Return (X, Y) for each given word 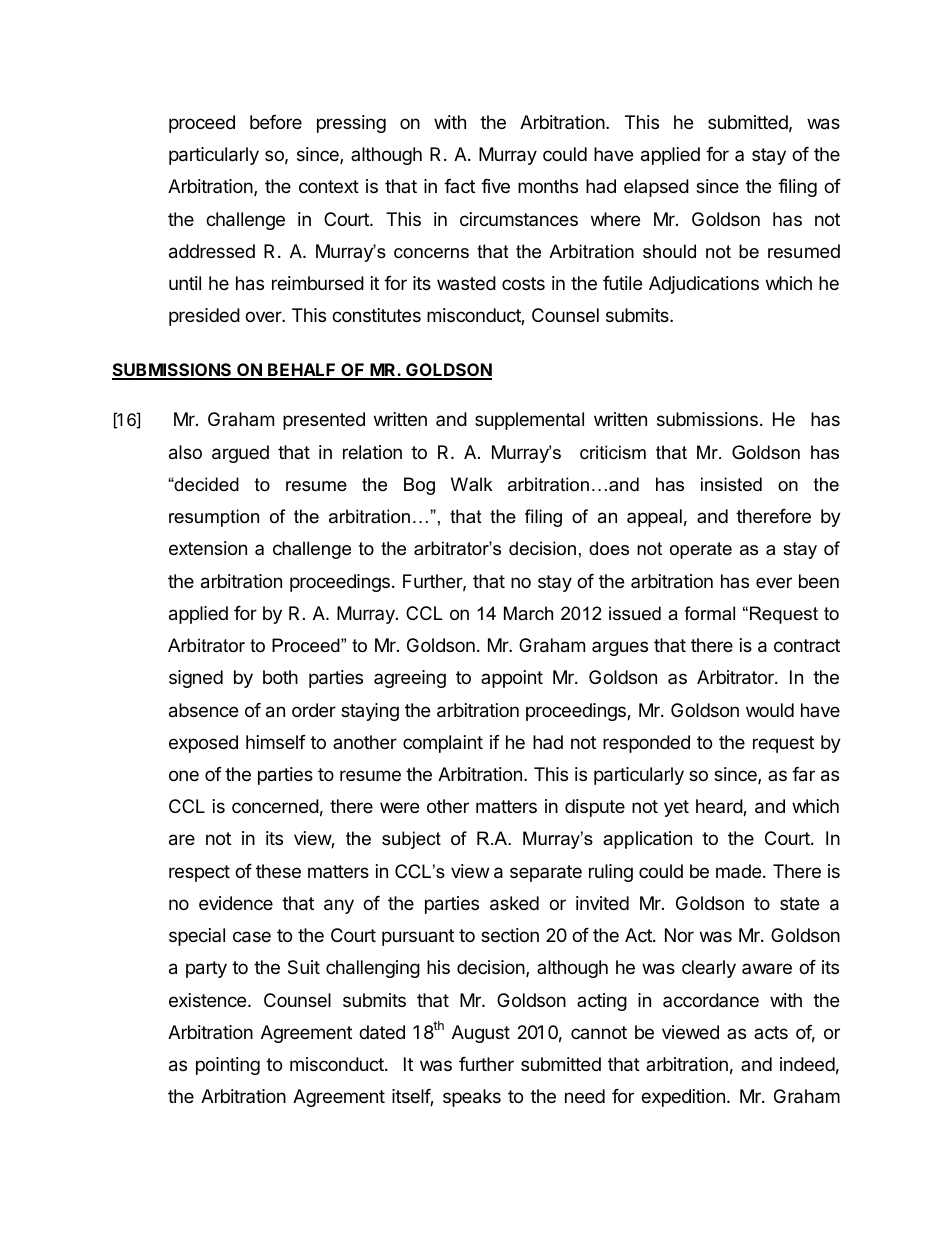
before (276, 122)
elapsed (656, 188)
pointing (228, 1066)
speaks (472, 1098)
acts (771, 1032)
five (495, 186)
